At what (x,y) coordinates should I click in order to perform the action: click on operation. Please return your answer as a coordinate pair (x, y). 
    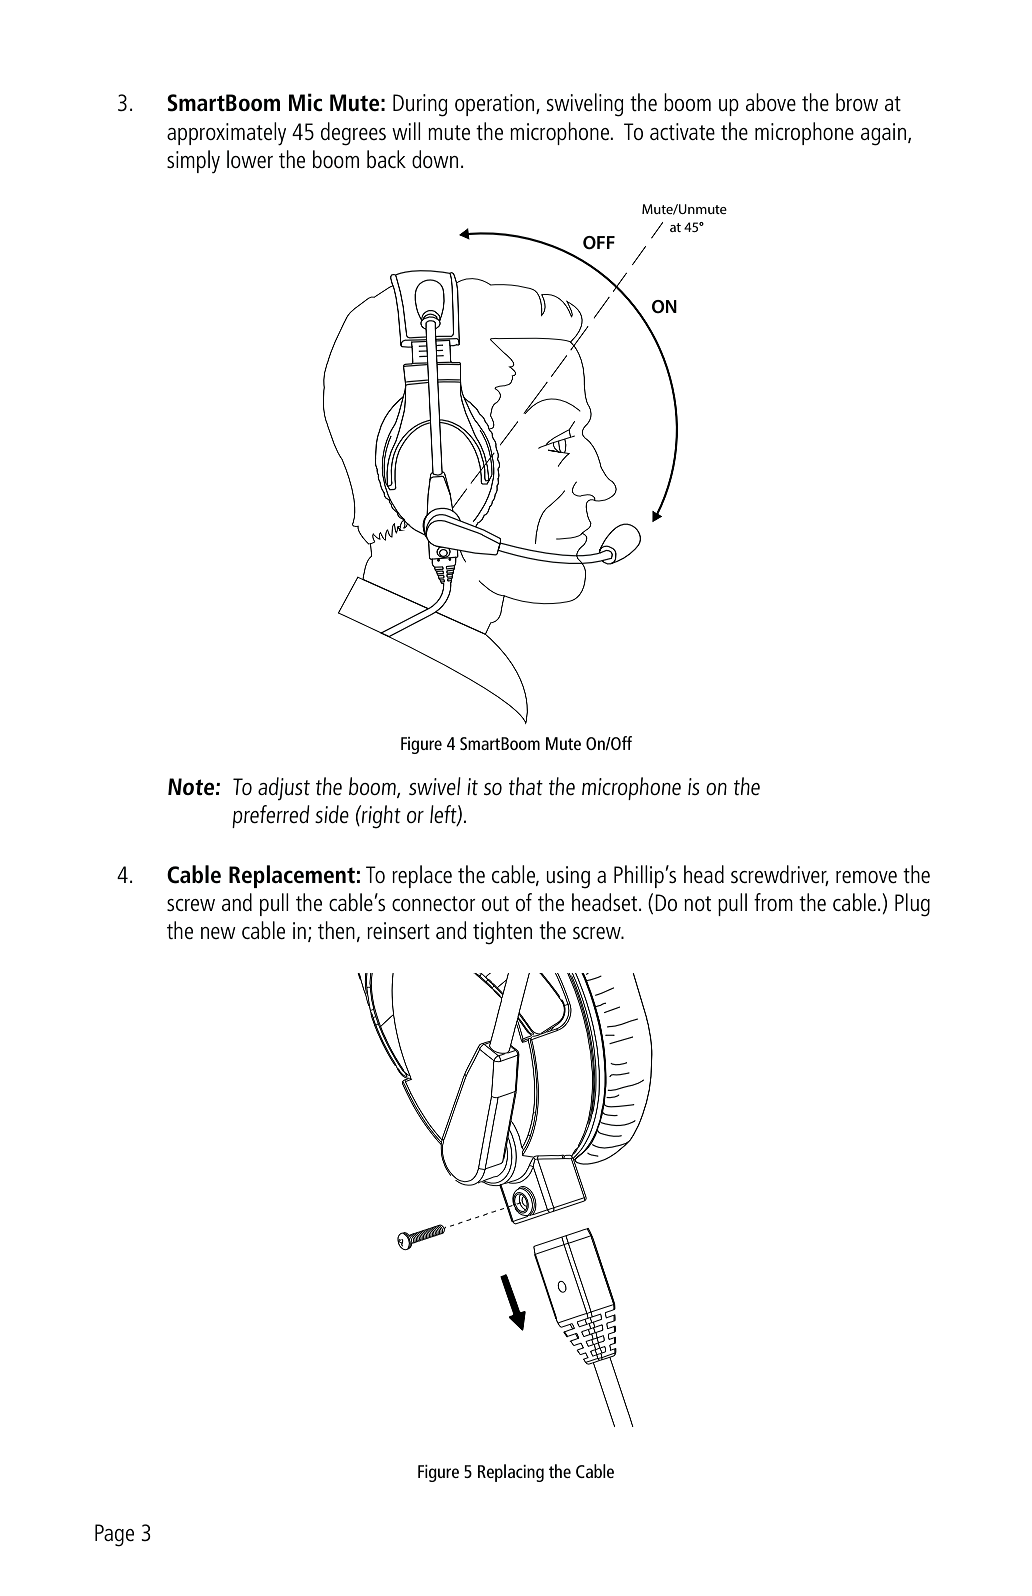
    Looking at the image, I should click on (496, 105).
